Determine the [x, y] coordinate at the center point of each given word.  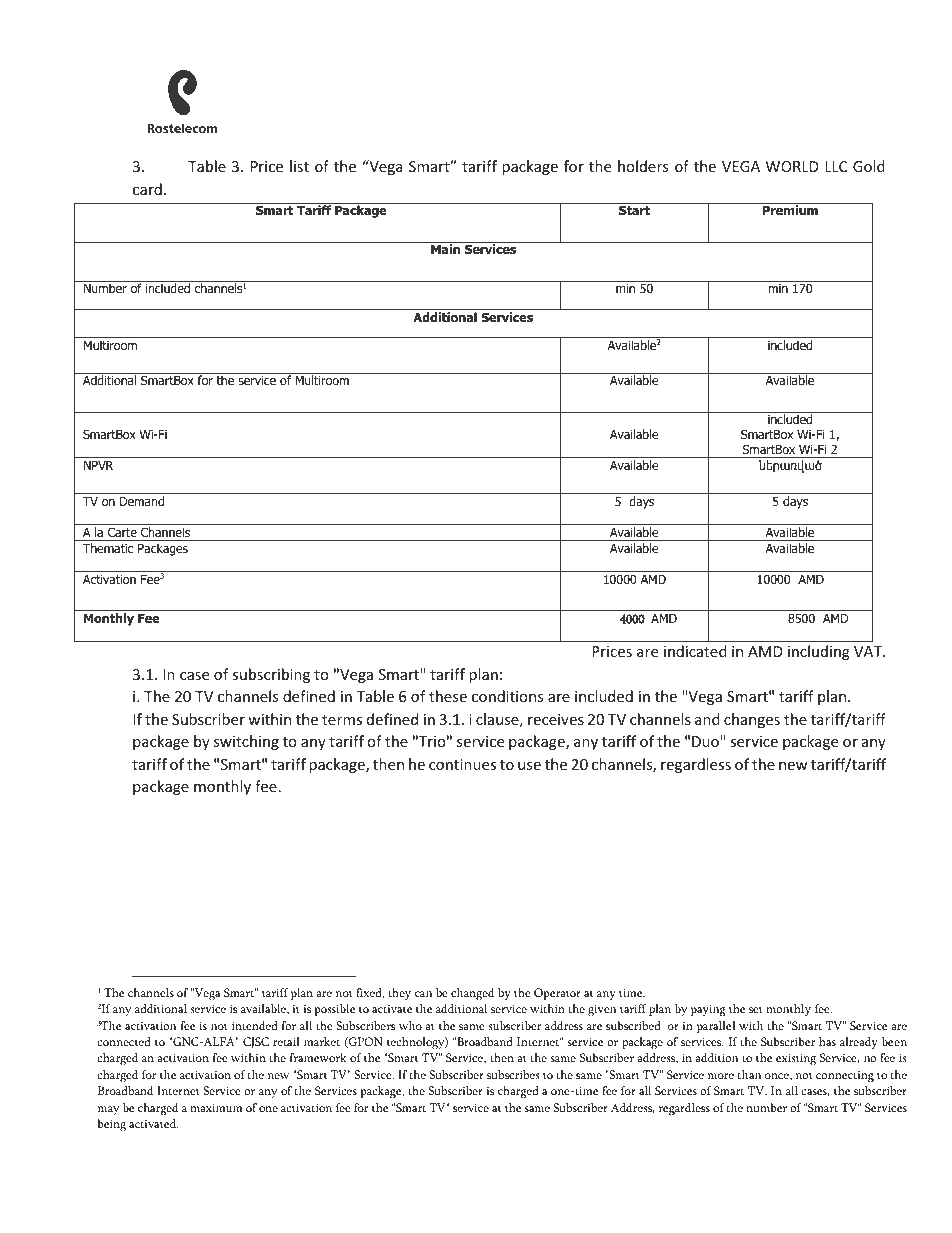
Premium [790, 210]
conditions [508, 696]
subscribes [513, 1074]
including [819, 652]
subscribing [271, 675]
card [147, 189]
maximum [216, 1107]
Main [445, 249]
